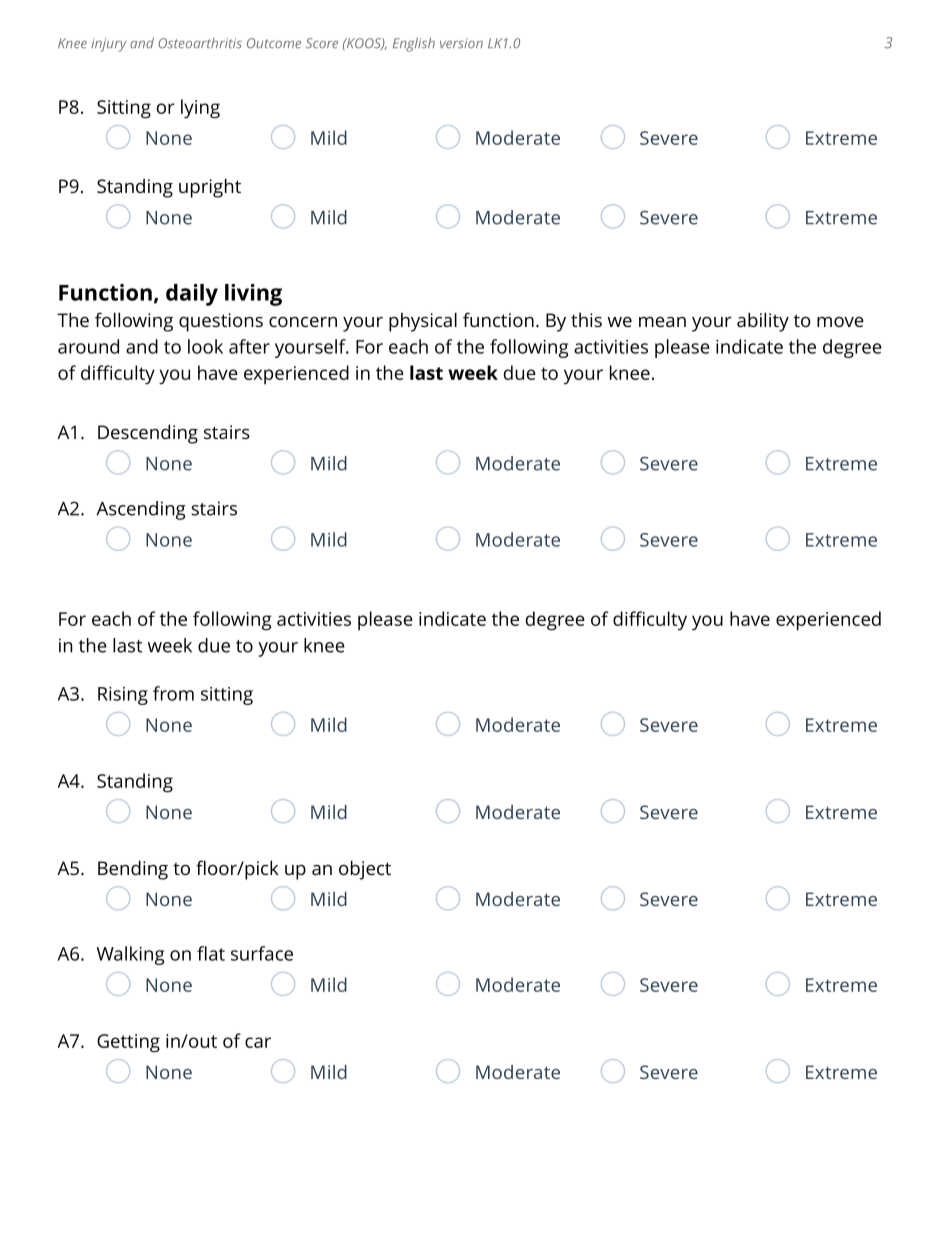 The width and height of the screenshot is (952, 1233). I want to click on English, so click(414, 44).
